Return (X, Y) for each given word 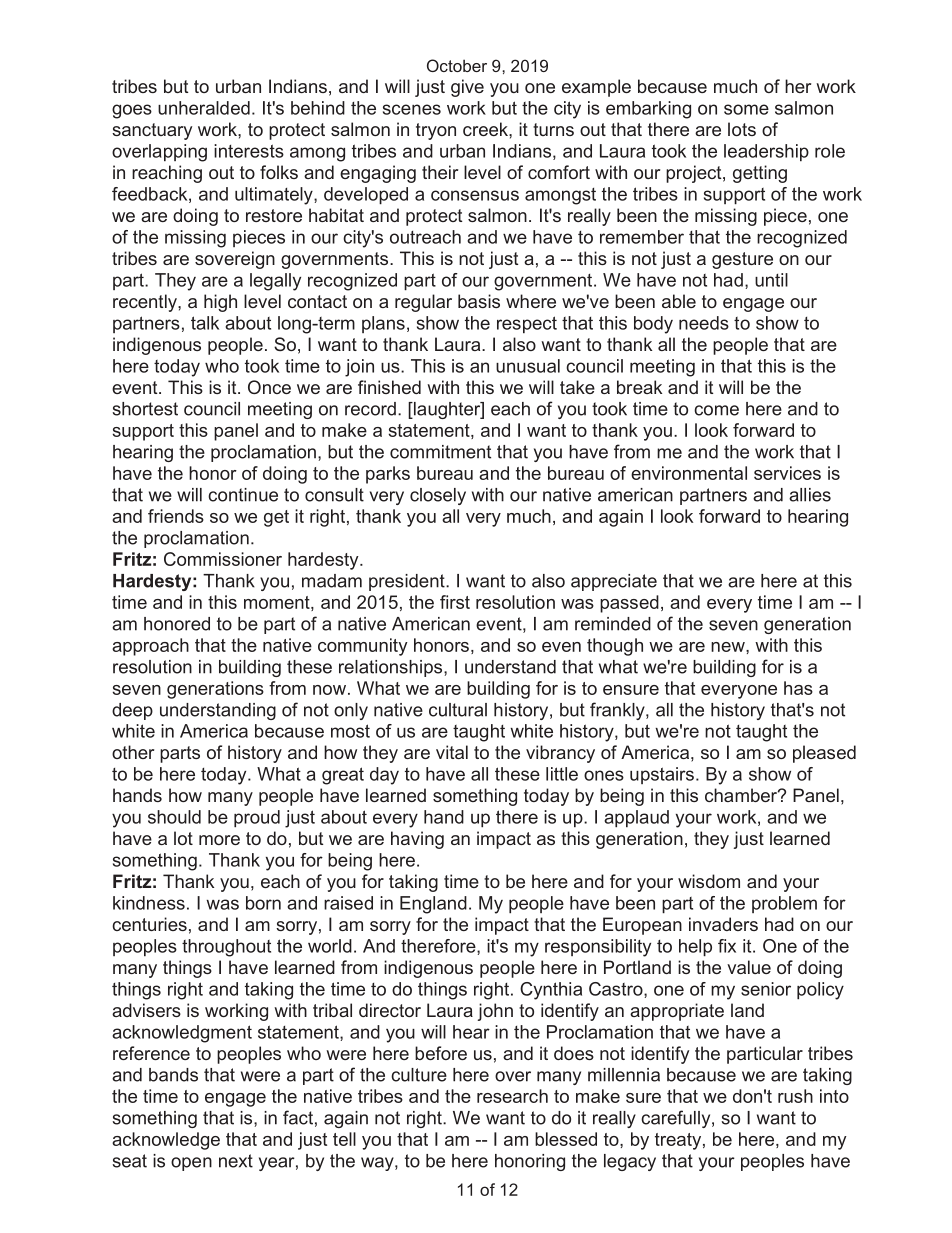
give (467, 88)
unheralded (204, 108)
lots (742, 129)
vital (452, 752)
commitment (440, 452)
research (512, 1096)
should (174, 817)
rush (795, 1096)
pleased (824, 754)
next (236, 1161)
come (716, 410)
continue (243, 495)
